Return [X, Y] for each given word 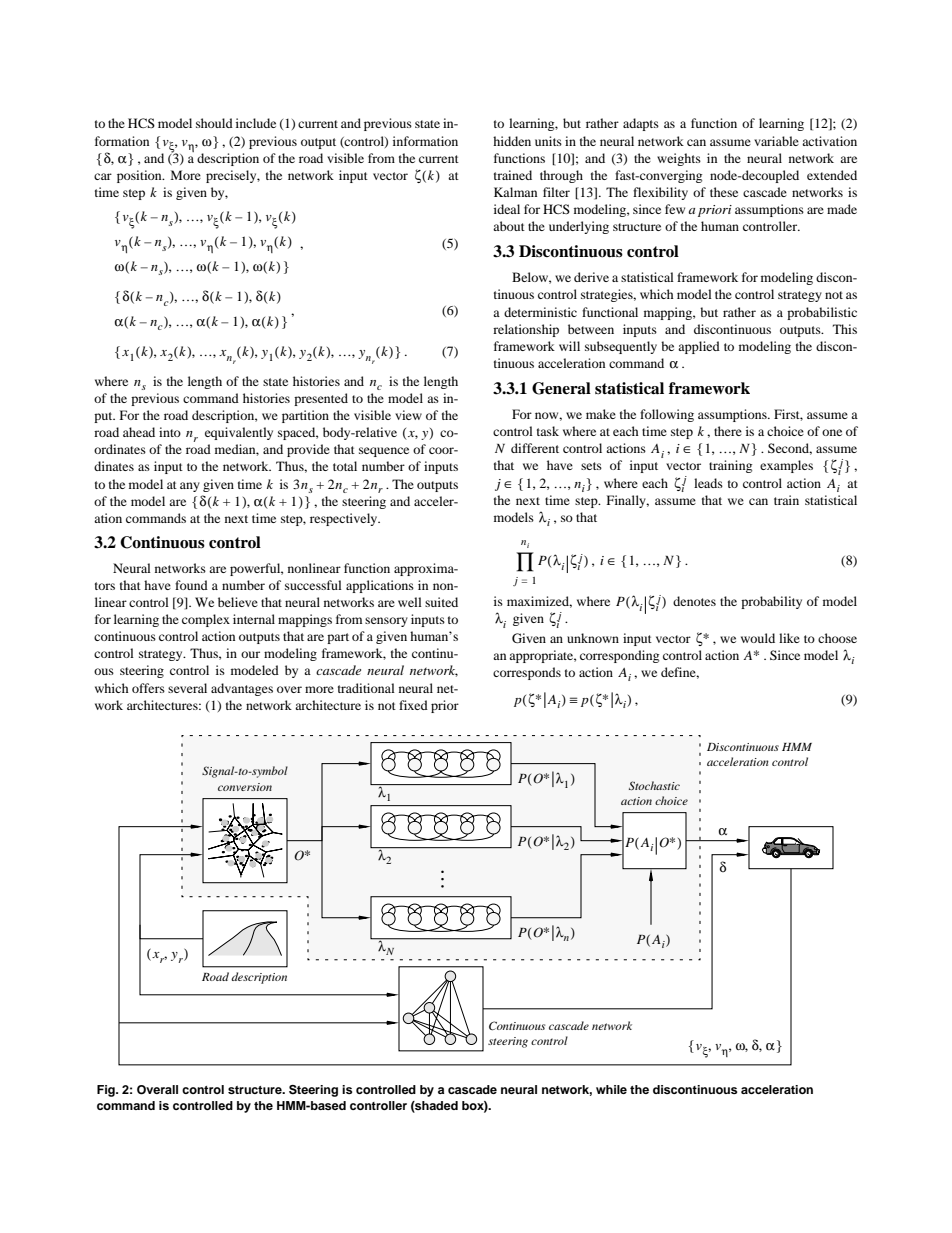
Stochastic [654, 785]
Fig [107, 1091]
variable [776, 141]
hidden [512, 141]
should [214, 123]
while [611, 1089]
